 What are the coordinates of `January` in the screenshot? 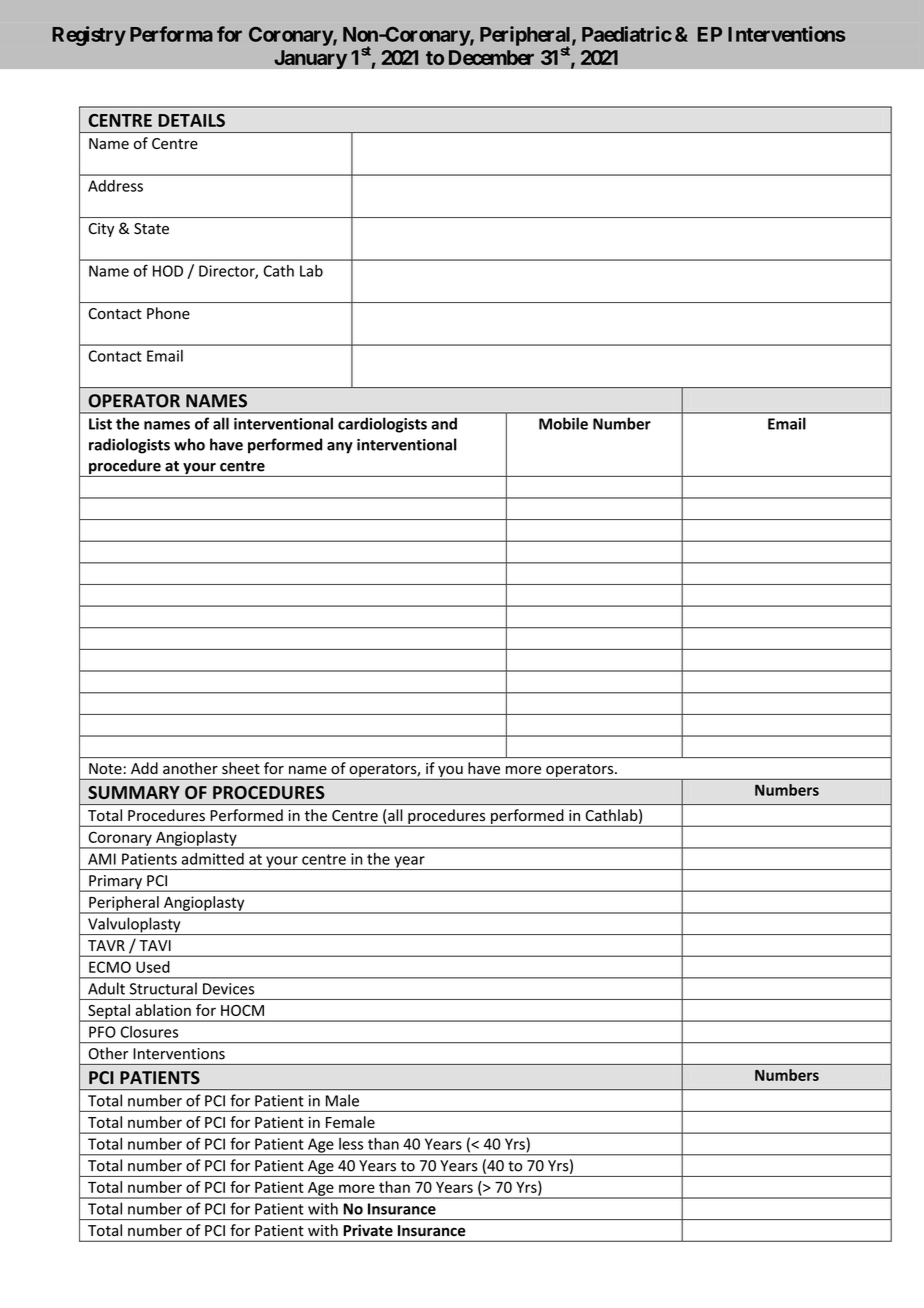 It's located at (311, 59).
